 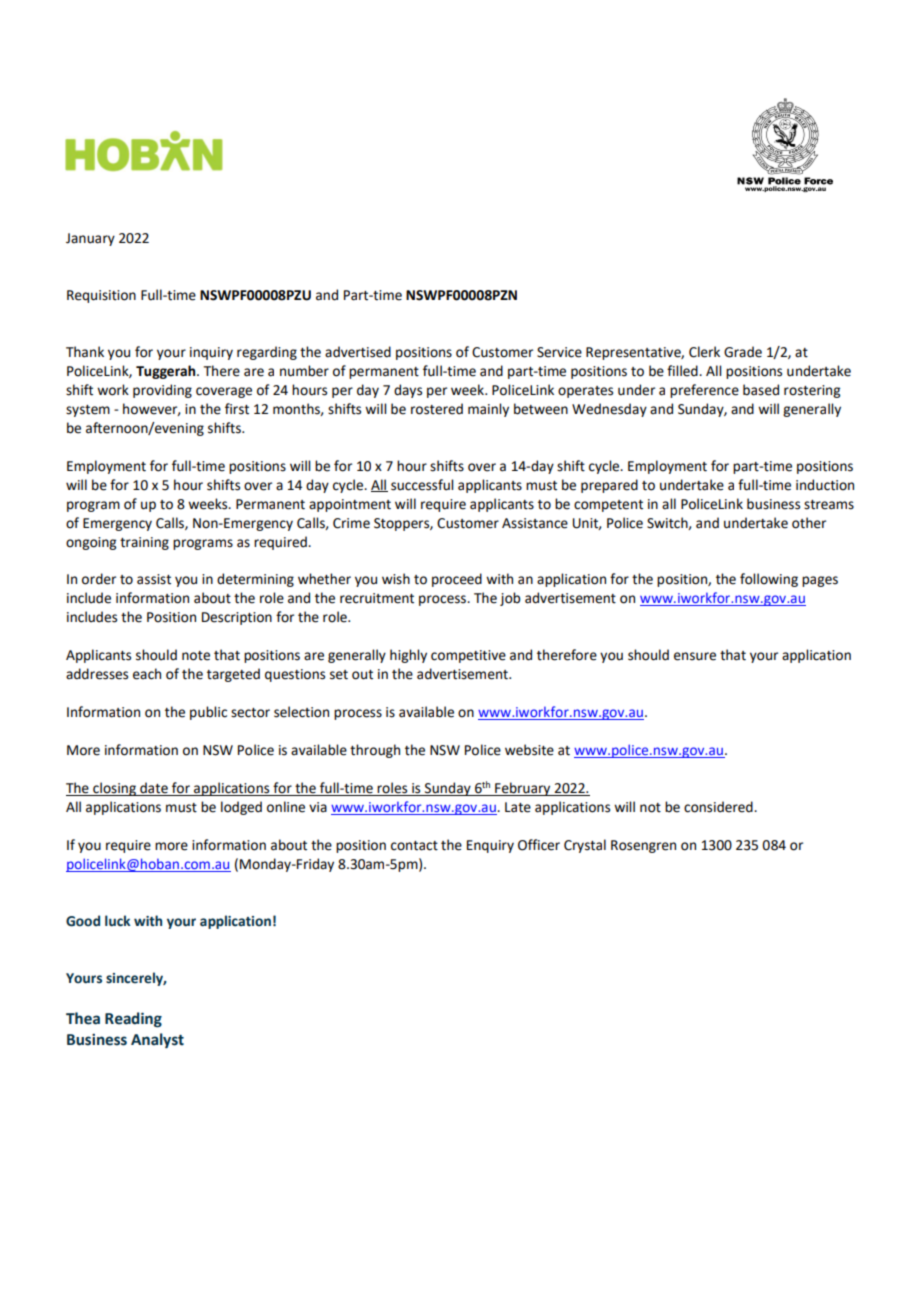 I want to click on note, so click(x=196, y=656).
